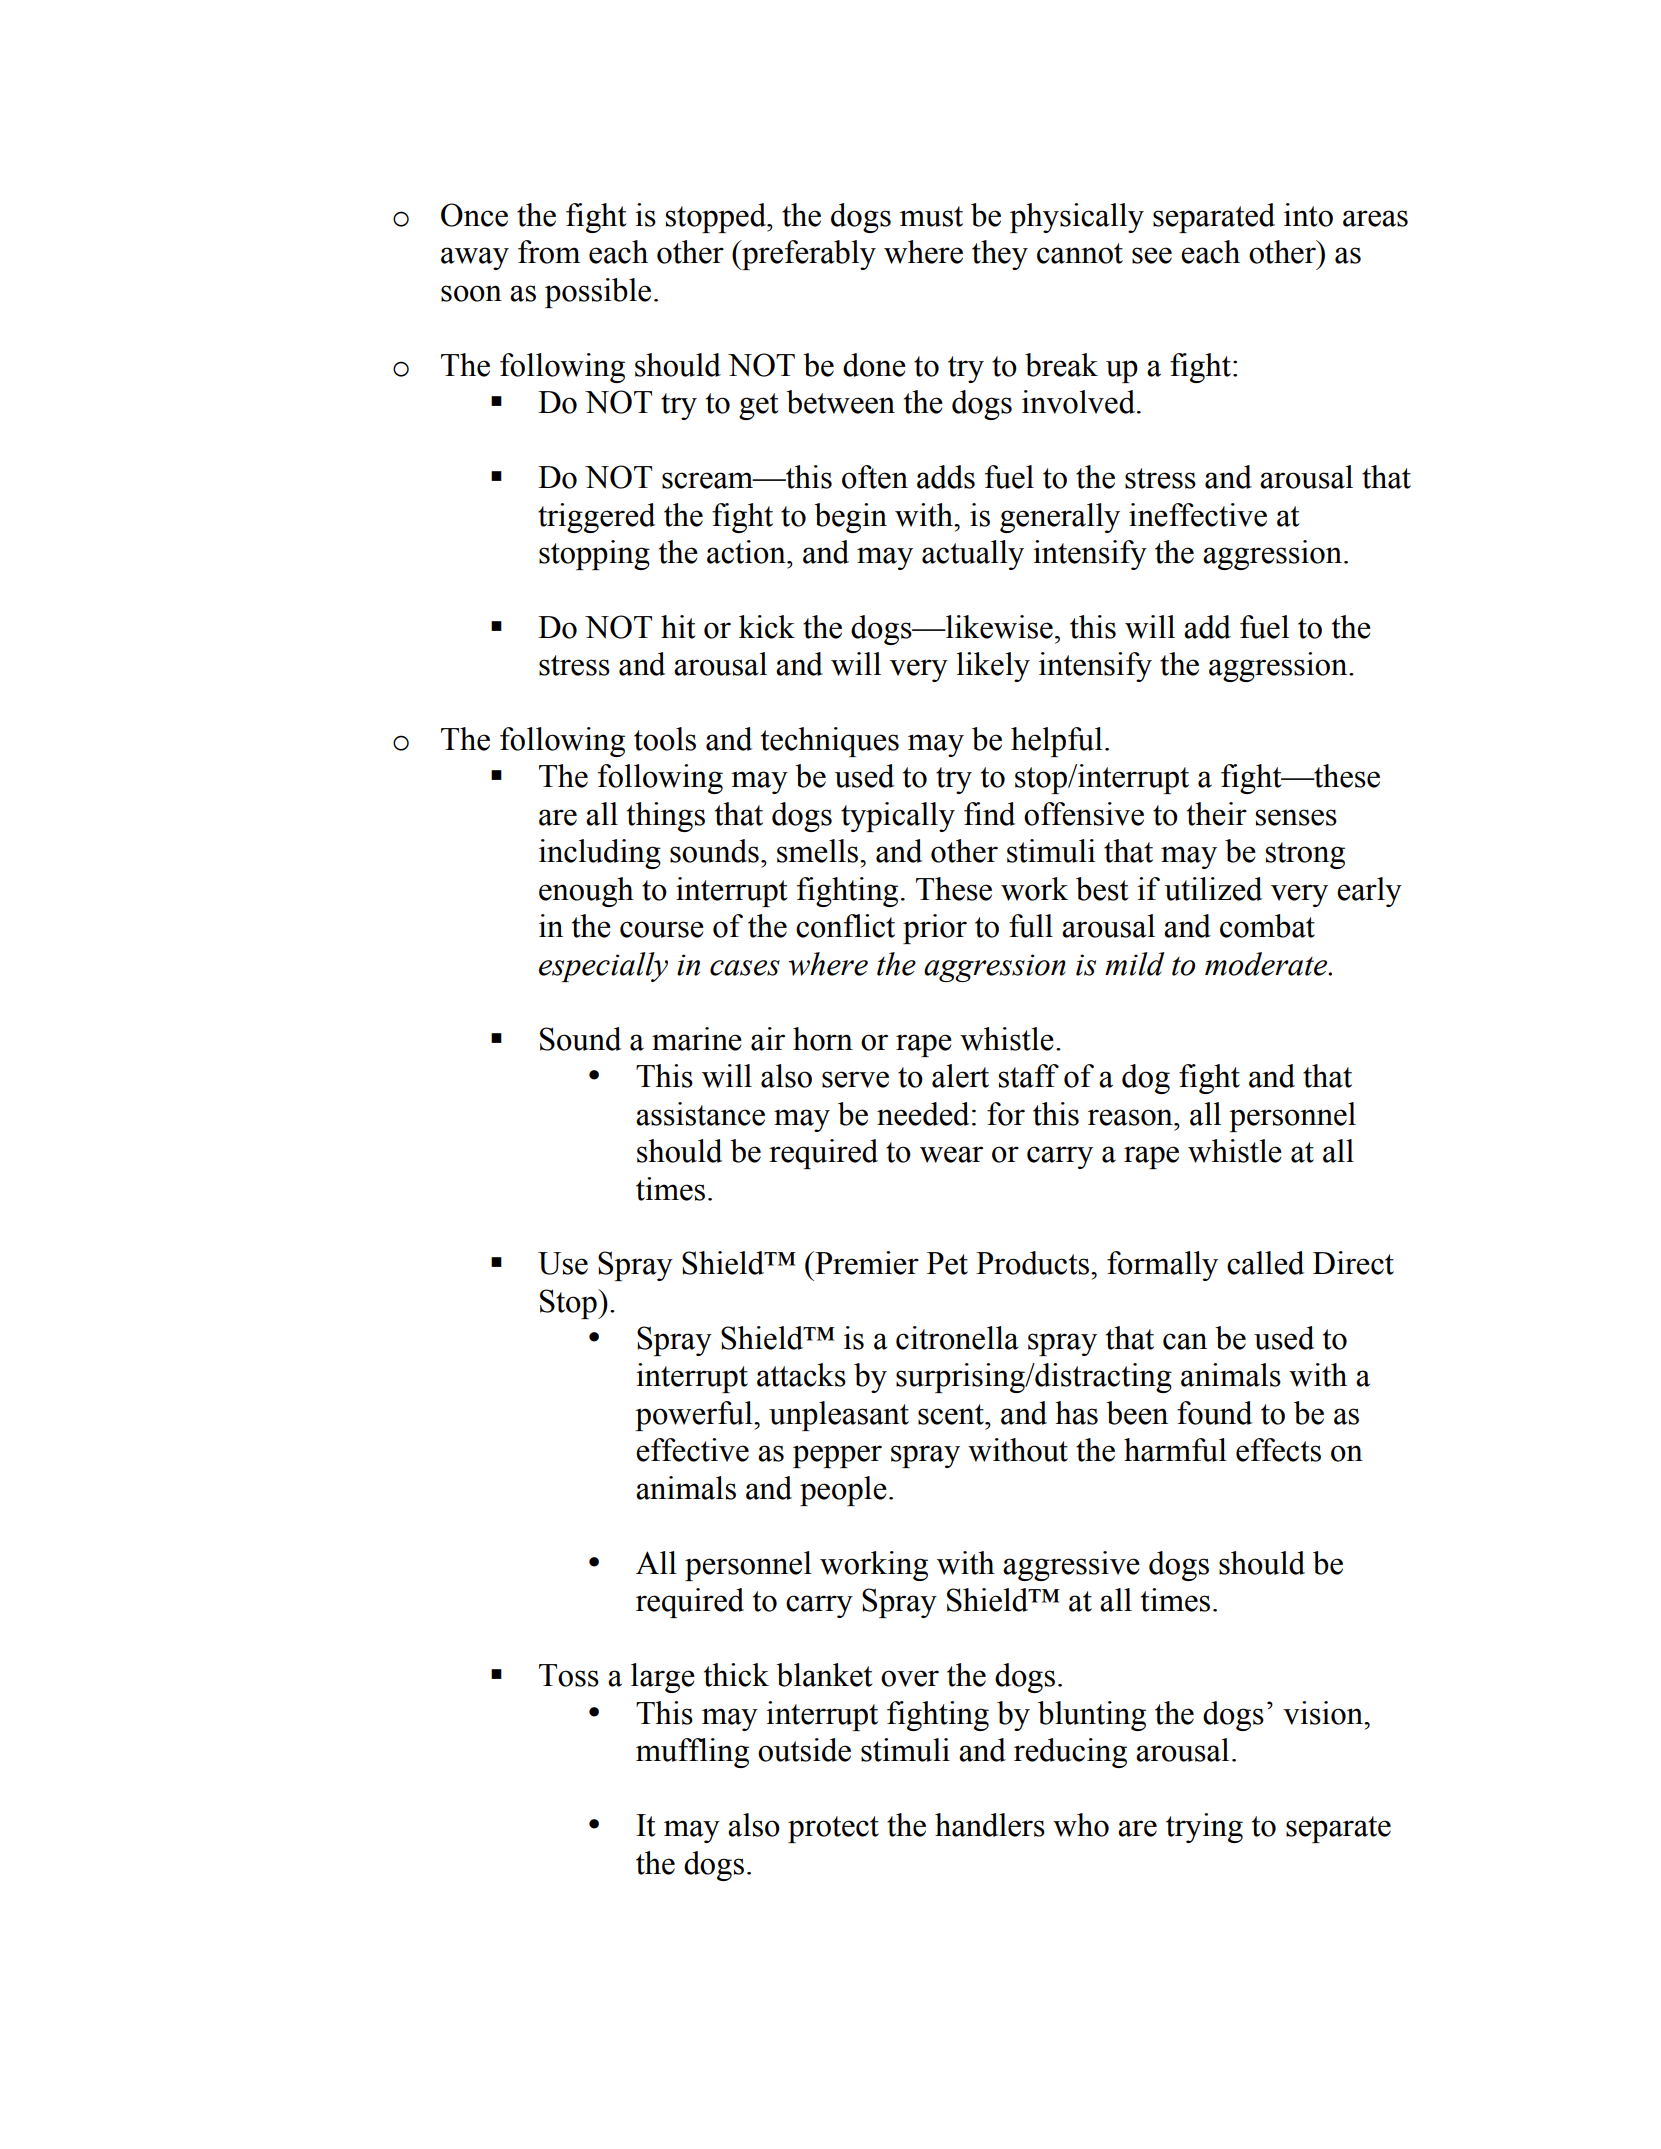 The image size is (1661, 2149). What do you see at coordinates (695, 1416) in the image?
I see `powerful` at bounding box center [695, 1416].
